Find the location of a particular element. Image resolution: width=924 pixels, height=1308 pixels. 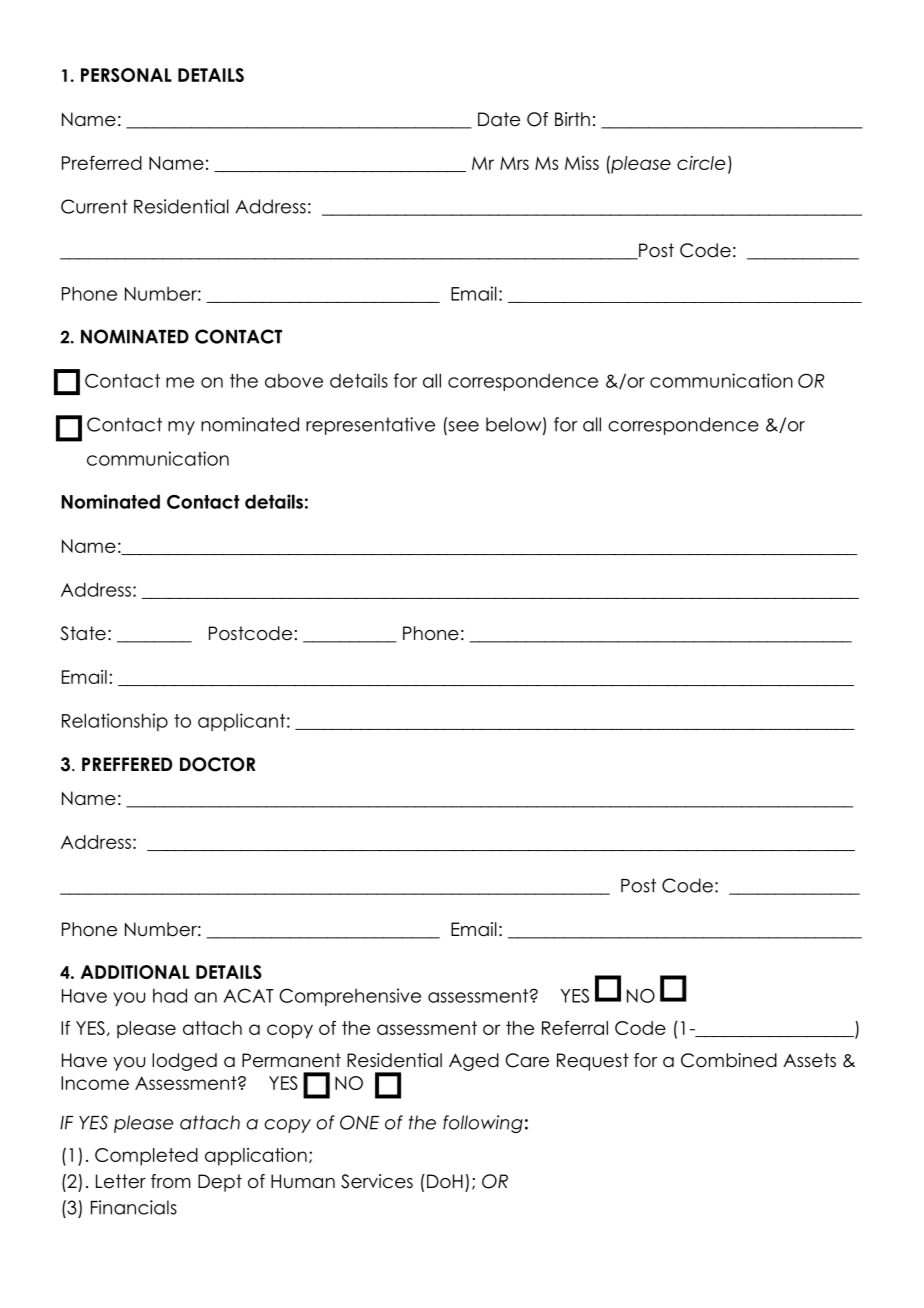

Date is located at coordinates (499, 119).
